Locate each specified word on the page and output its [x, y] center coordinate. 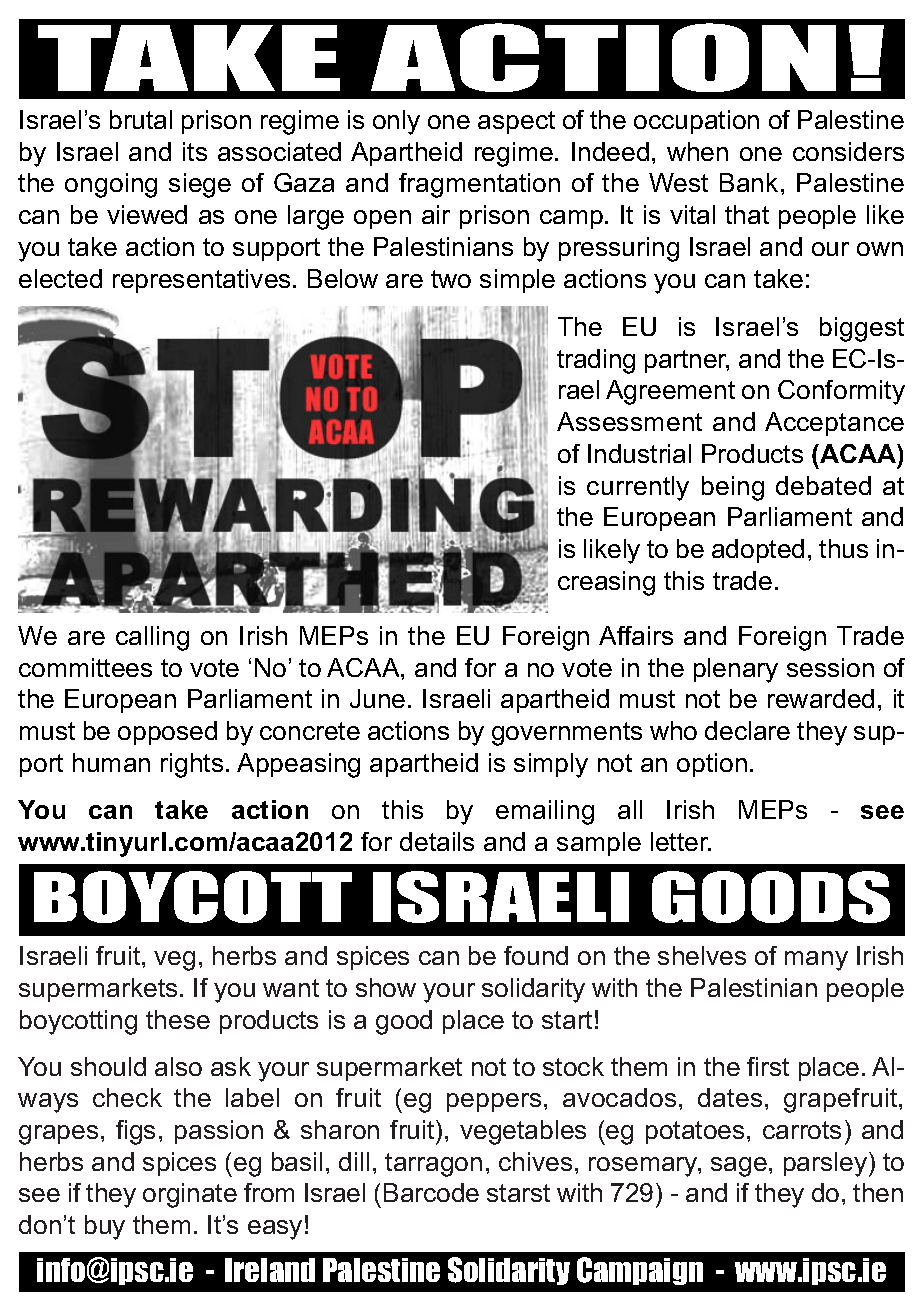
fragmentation [479, 185]
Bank [749, 182]
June [377, 698]
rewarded [821, 698]
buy [105, 1227]
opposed [167, 733]
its [195, 151]
